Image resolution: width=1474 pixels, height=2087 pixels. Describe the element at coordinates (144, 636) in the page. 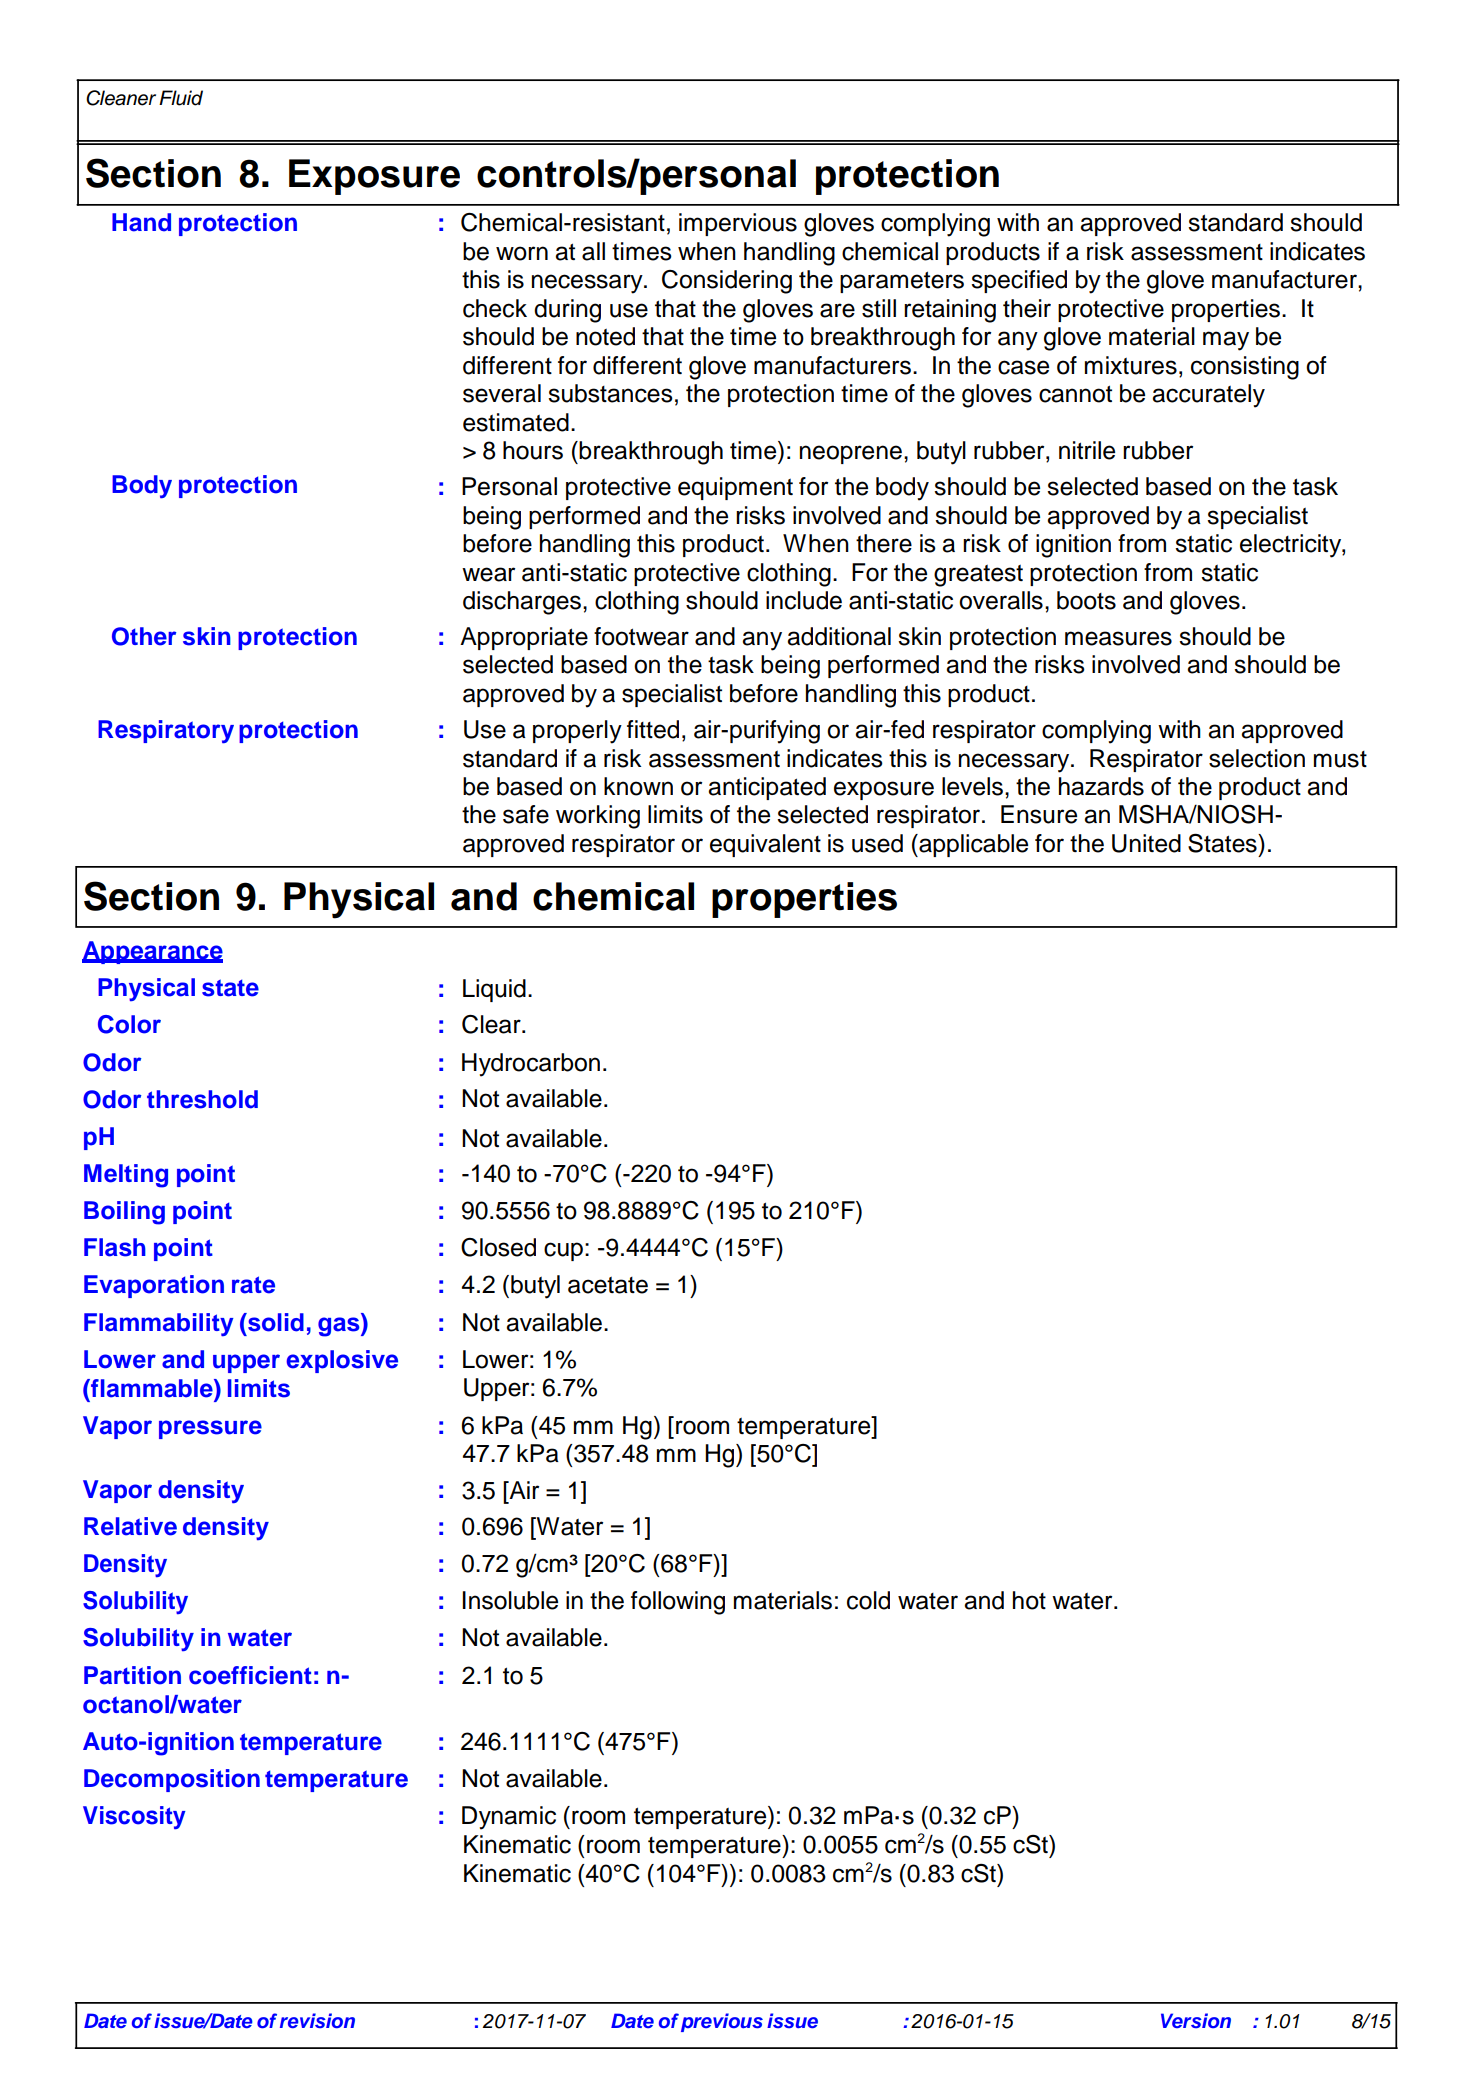

I see `Other` at that location.
